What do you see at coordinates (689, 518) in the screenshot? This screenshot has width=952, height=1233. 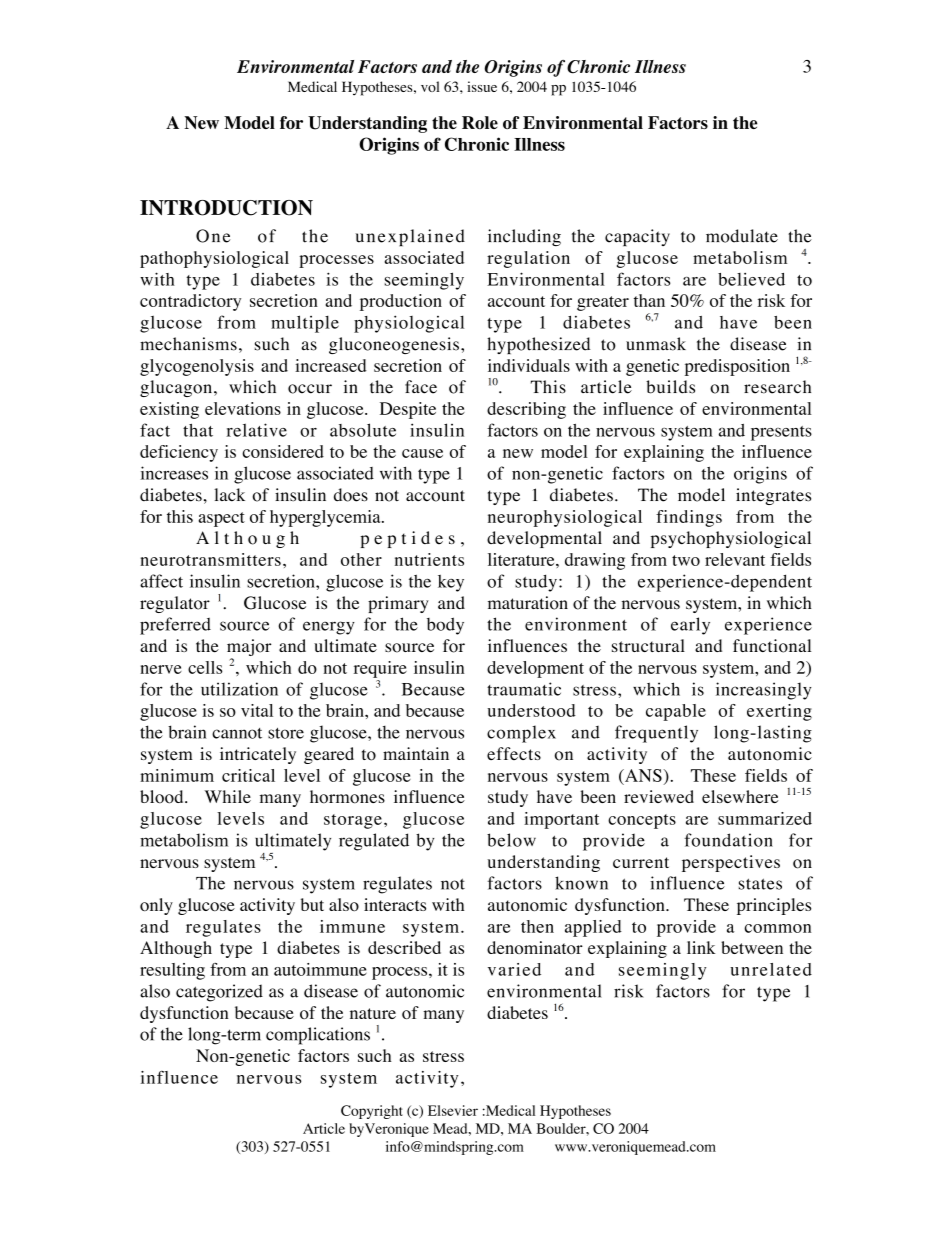 I see `findings` at bounding box center [689, 518].
